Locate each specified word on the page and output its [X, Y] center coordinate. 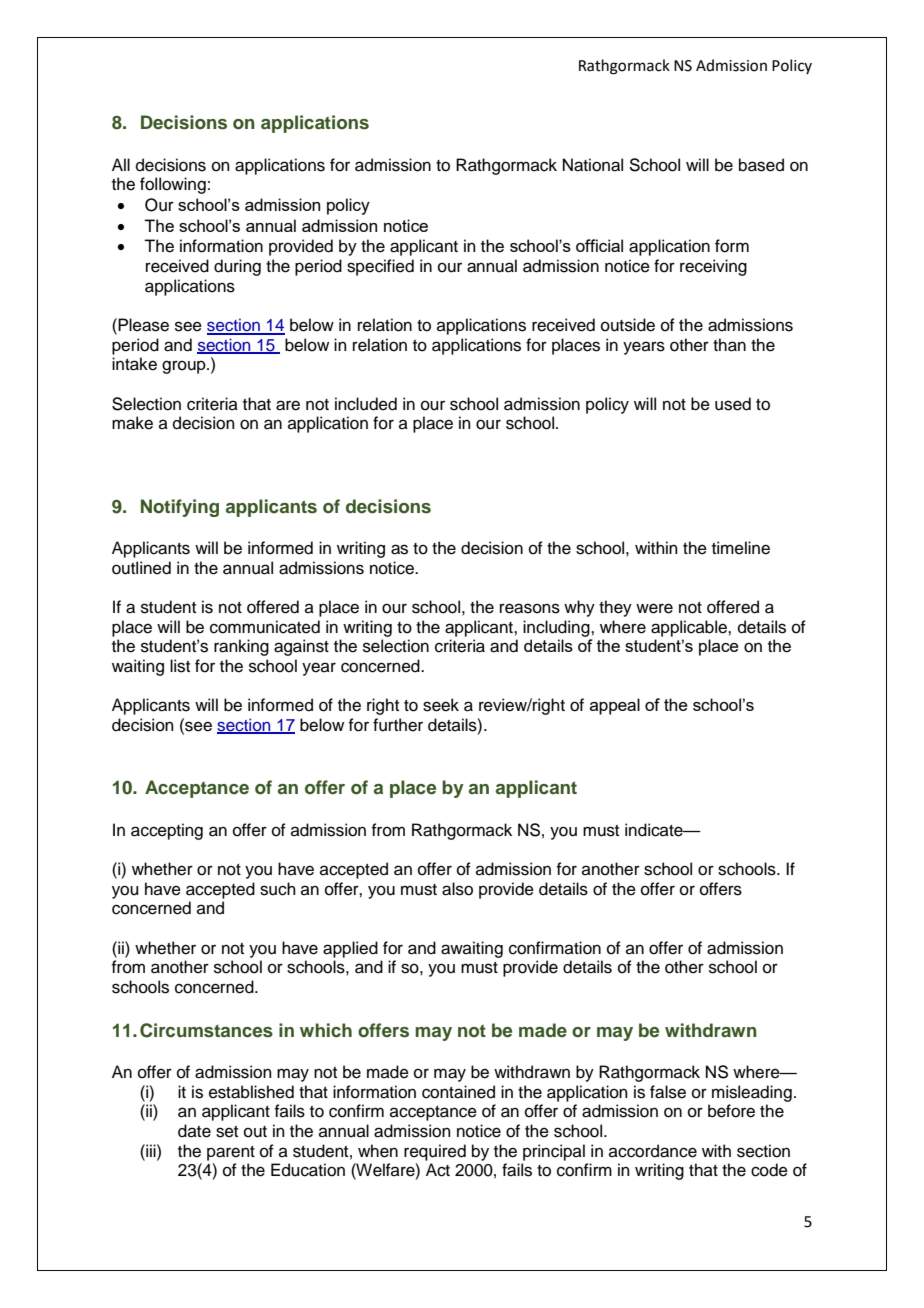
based [761, 165]
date [194, 1131]
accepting [167, 831]
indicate [655, 830]
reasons [530, 608]
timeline [741, 548]
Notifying [180, 508]
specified [380, 267]
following [173, 185]
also [457, 889]
